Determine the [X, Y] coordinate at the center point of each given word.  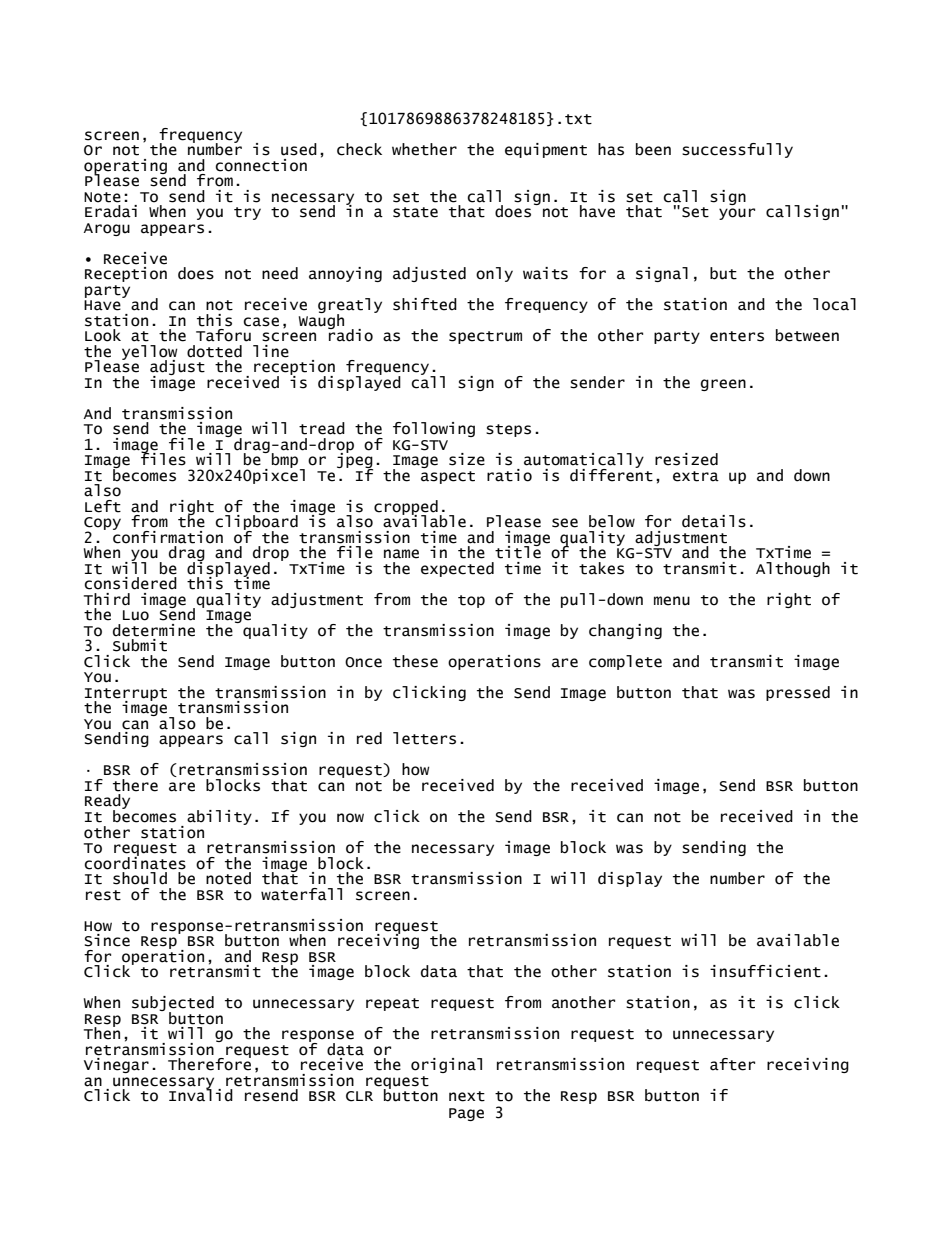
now [350, 818]
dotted [214, 351]
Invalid [201, 1094]
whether [424, 149]
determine [154, 630]
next [467, 1096]
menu [672, 601]
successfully [737, 150]
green [723, 385]
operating [125, 167]
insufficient [765, 971]
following [434, 429]
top [471, 601]
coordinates [135, 862]
